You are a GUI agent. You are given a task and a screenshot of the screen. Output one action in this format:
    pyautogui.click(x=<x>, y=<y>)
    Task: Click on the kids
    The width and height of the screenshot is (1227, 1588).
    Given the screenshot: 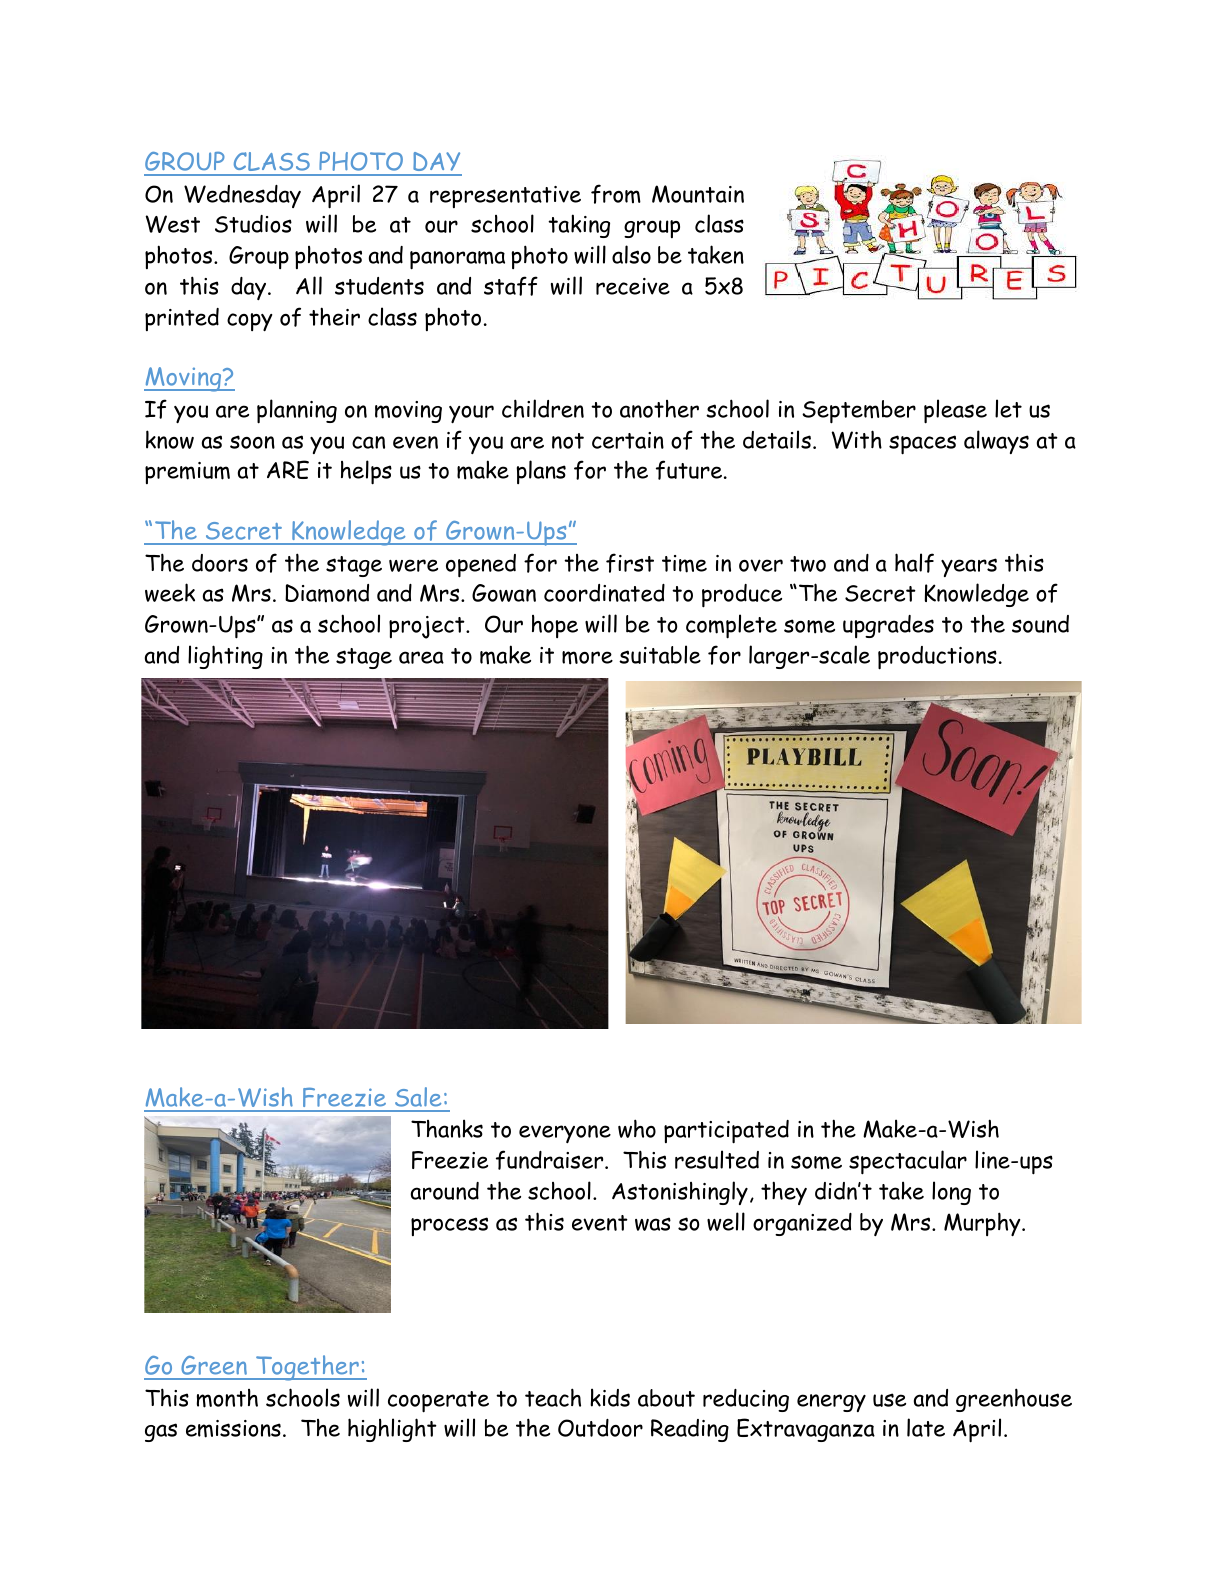 What is the action you would take?
    pyautogui.click(x=610, y=1397)
